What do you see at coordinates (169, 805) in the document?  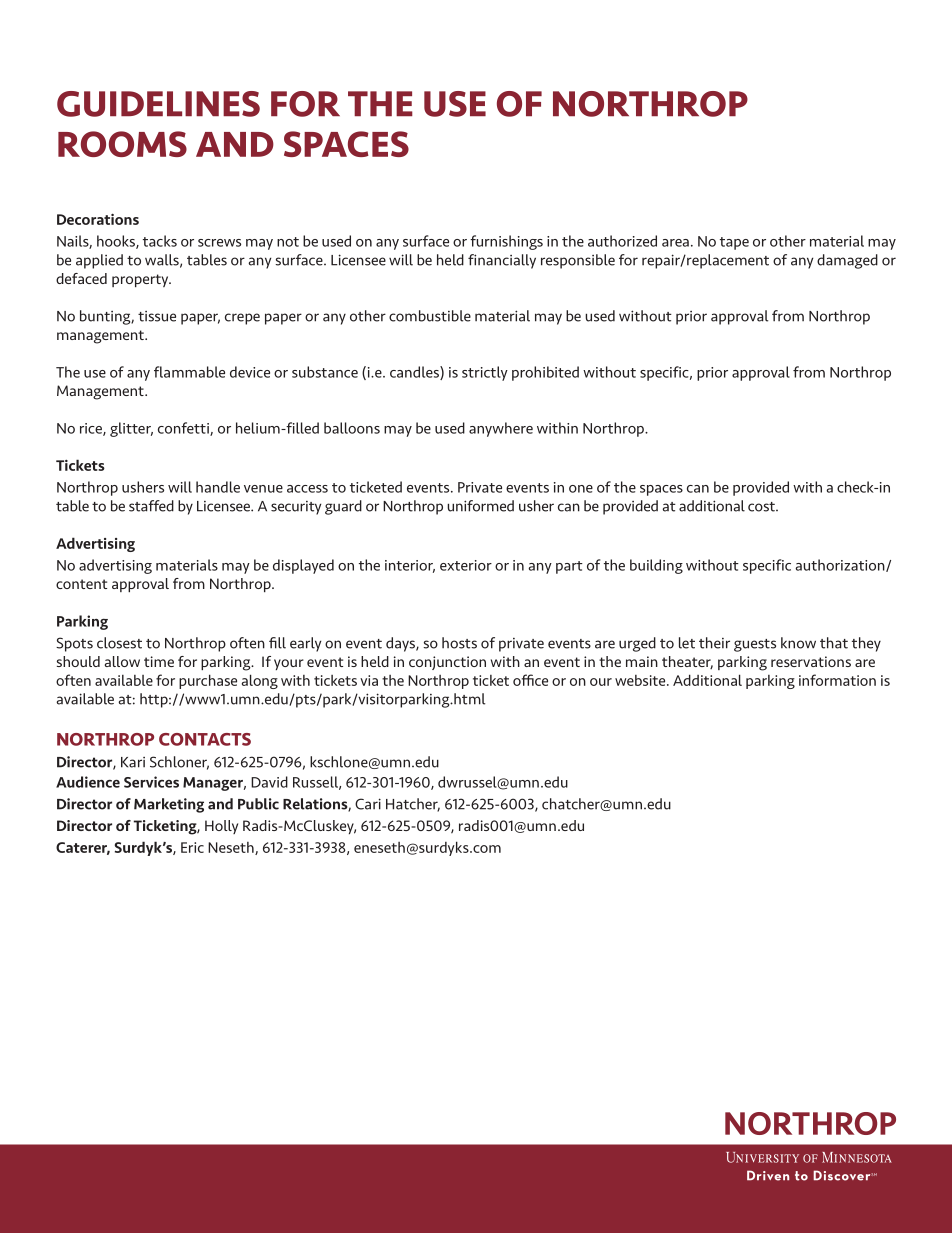 I see `Marketing` at bounding box center [169, 805].
